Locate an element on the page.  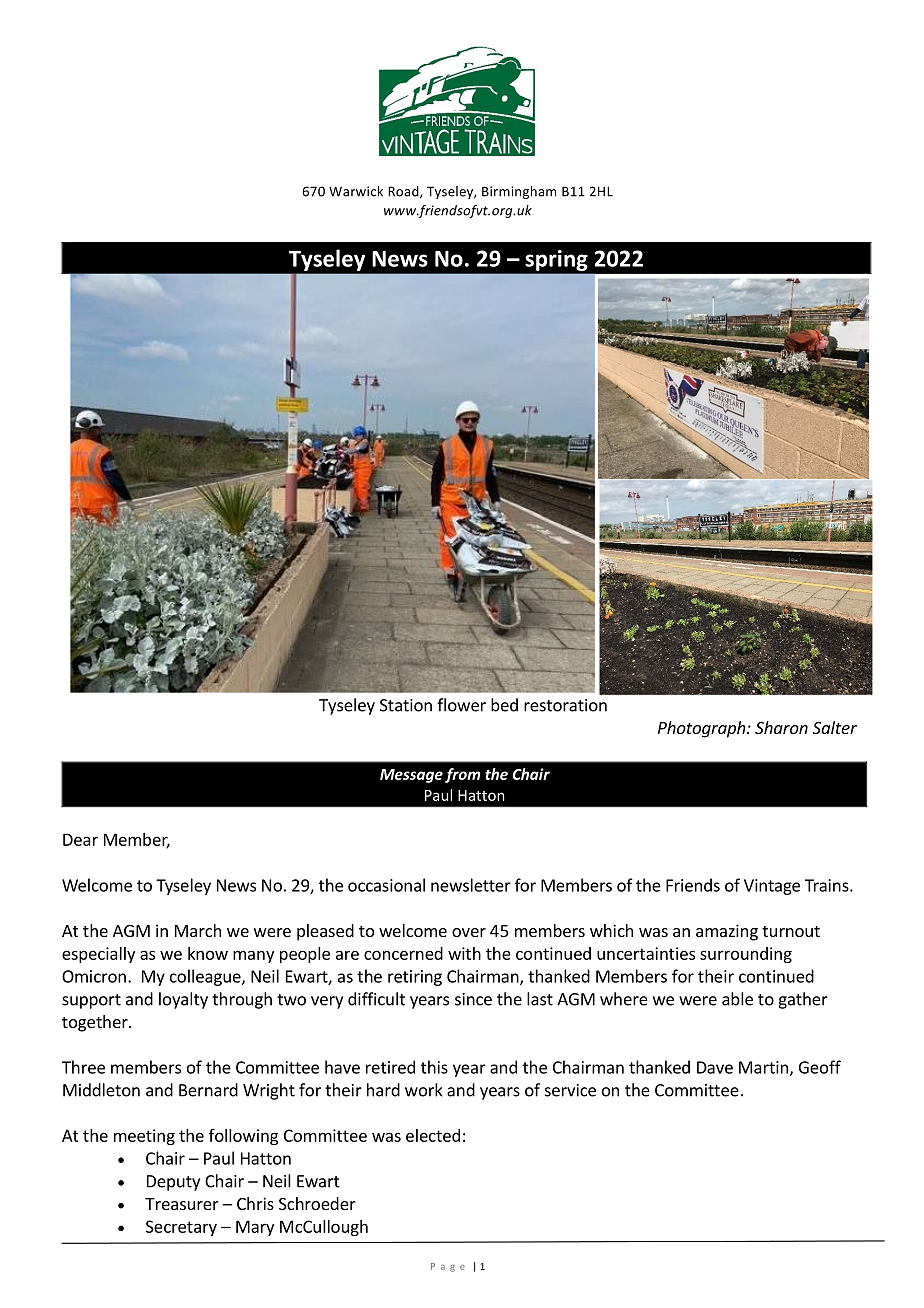
Sharon is located at coordinates (781, 727).
